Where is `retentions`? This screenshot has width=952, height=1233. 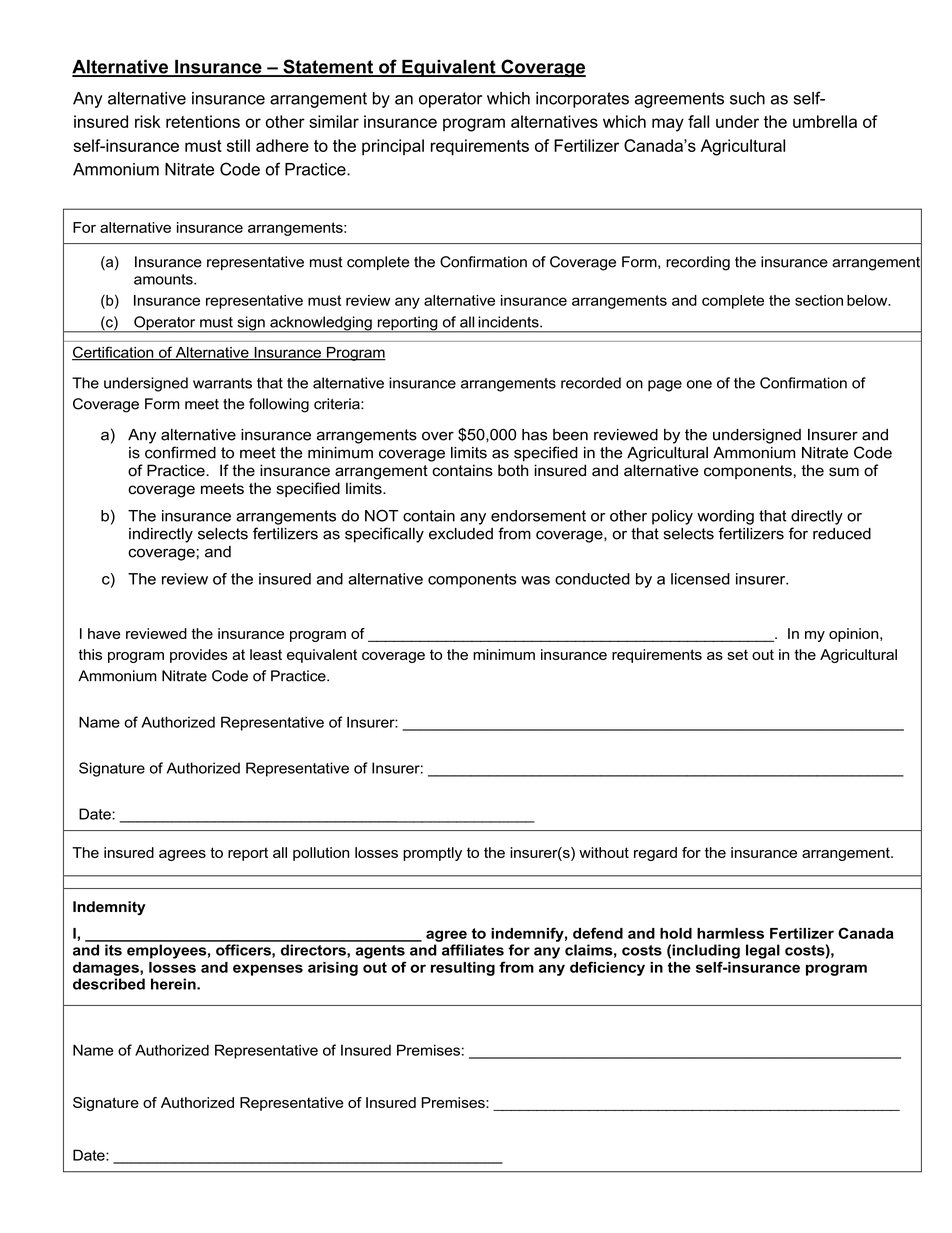 retentions is located at coordinates (203, 121).
